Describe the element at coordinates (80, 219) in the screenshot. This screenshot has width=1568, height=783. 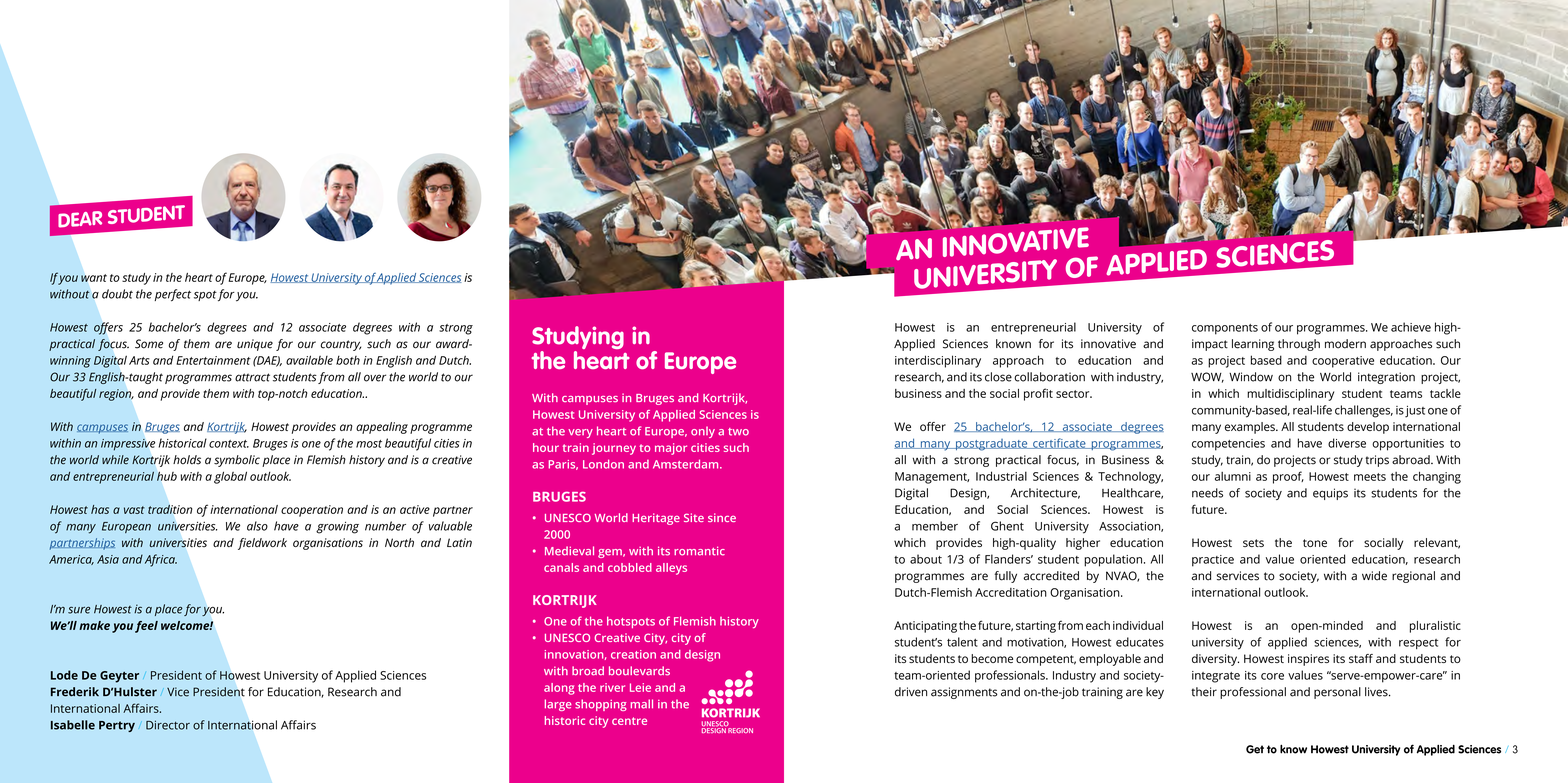
I see `DEAR` at that location.
